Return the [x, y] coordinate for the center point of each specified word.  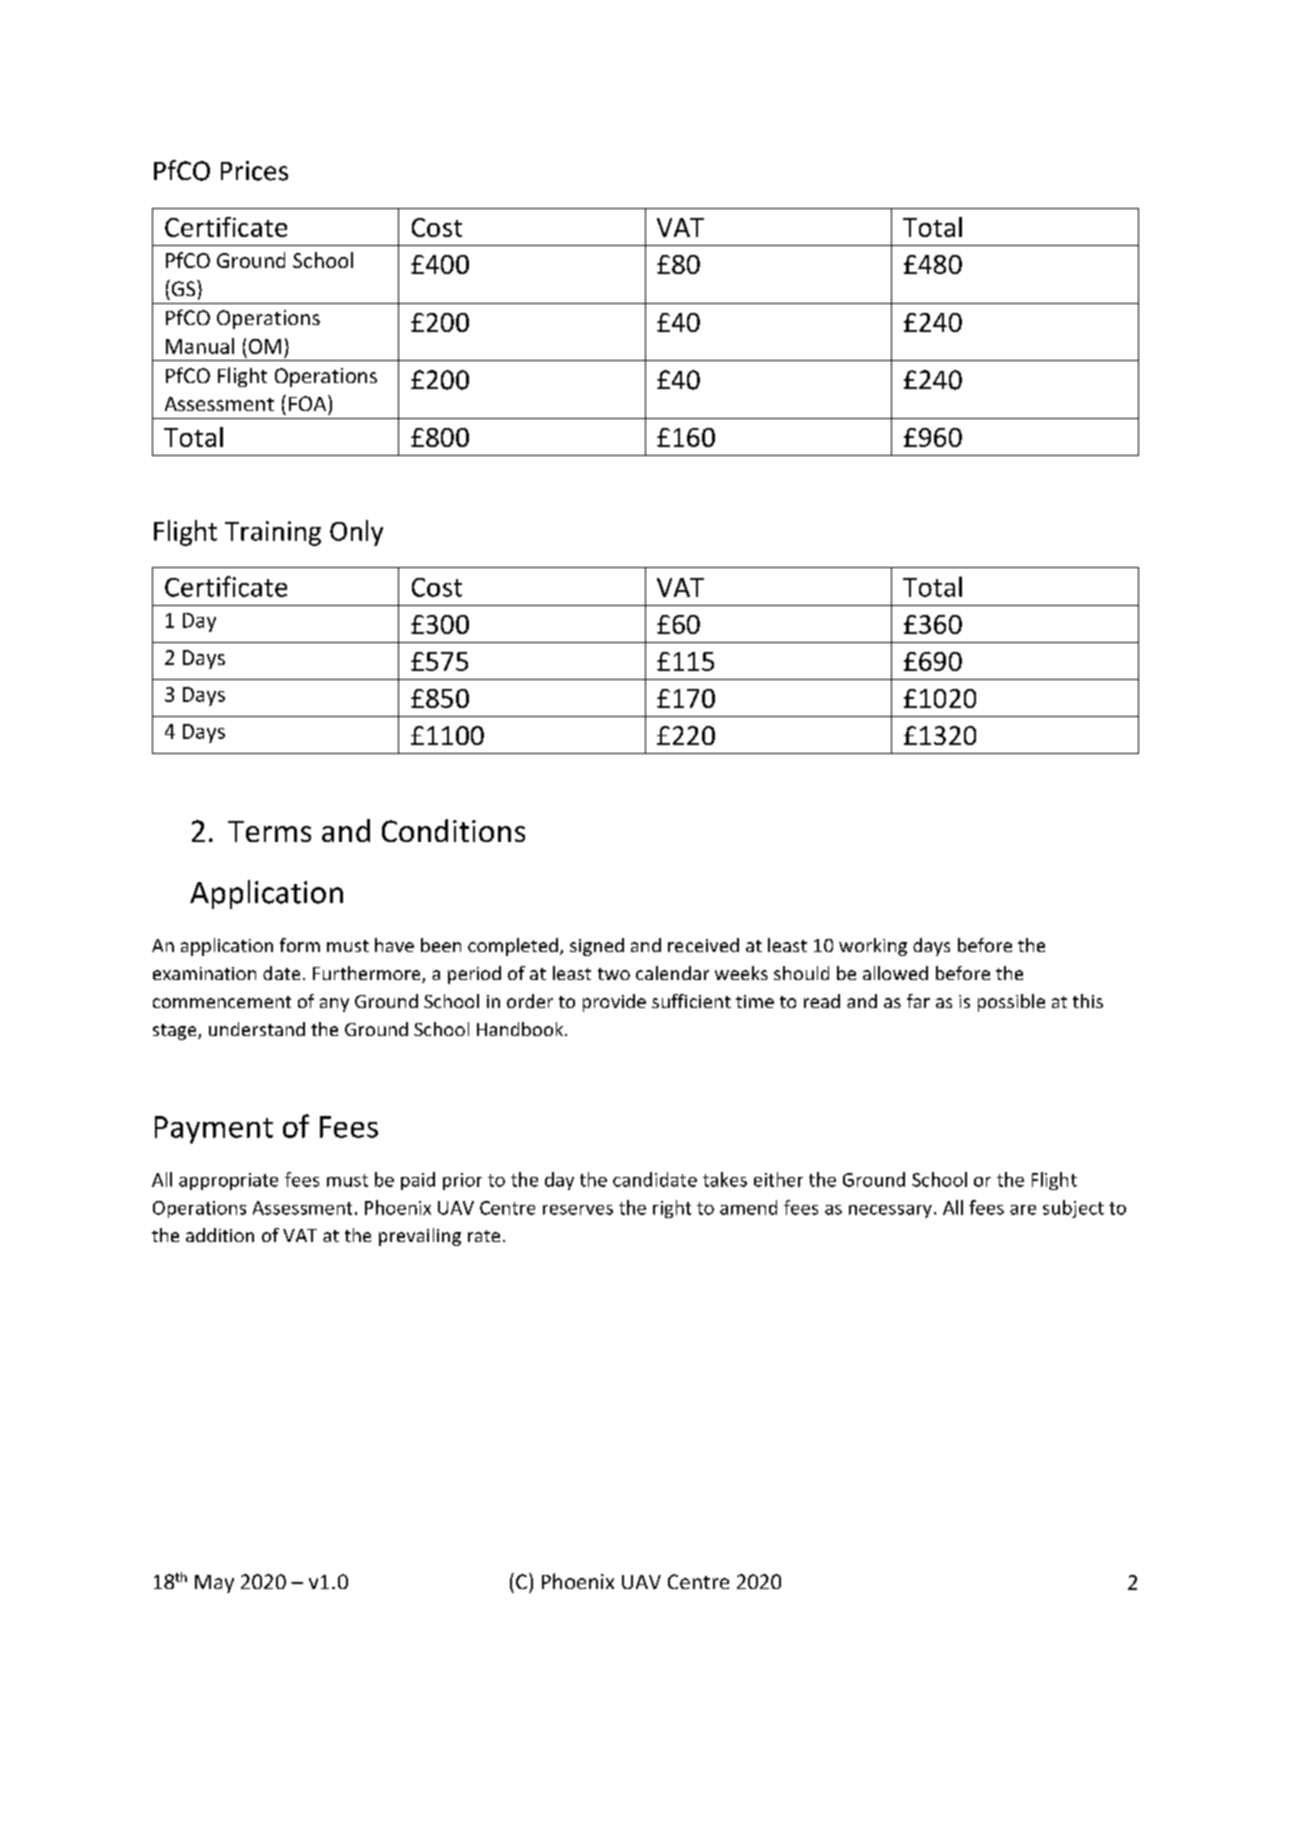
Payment [214, 1130]
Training [273, 533]
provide [614, 1003]
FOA [309, 403]
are [1023, 1210]
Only [356, 533]
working [873, 947]
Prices [254, 171]
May [214, 1584]
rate [484, 1236]
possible [1011, 1003]
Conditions [453, 830]
